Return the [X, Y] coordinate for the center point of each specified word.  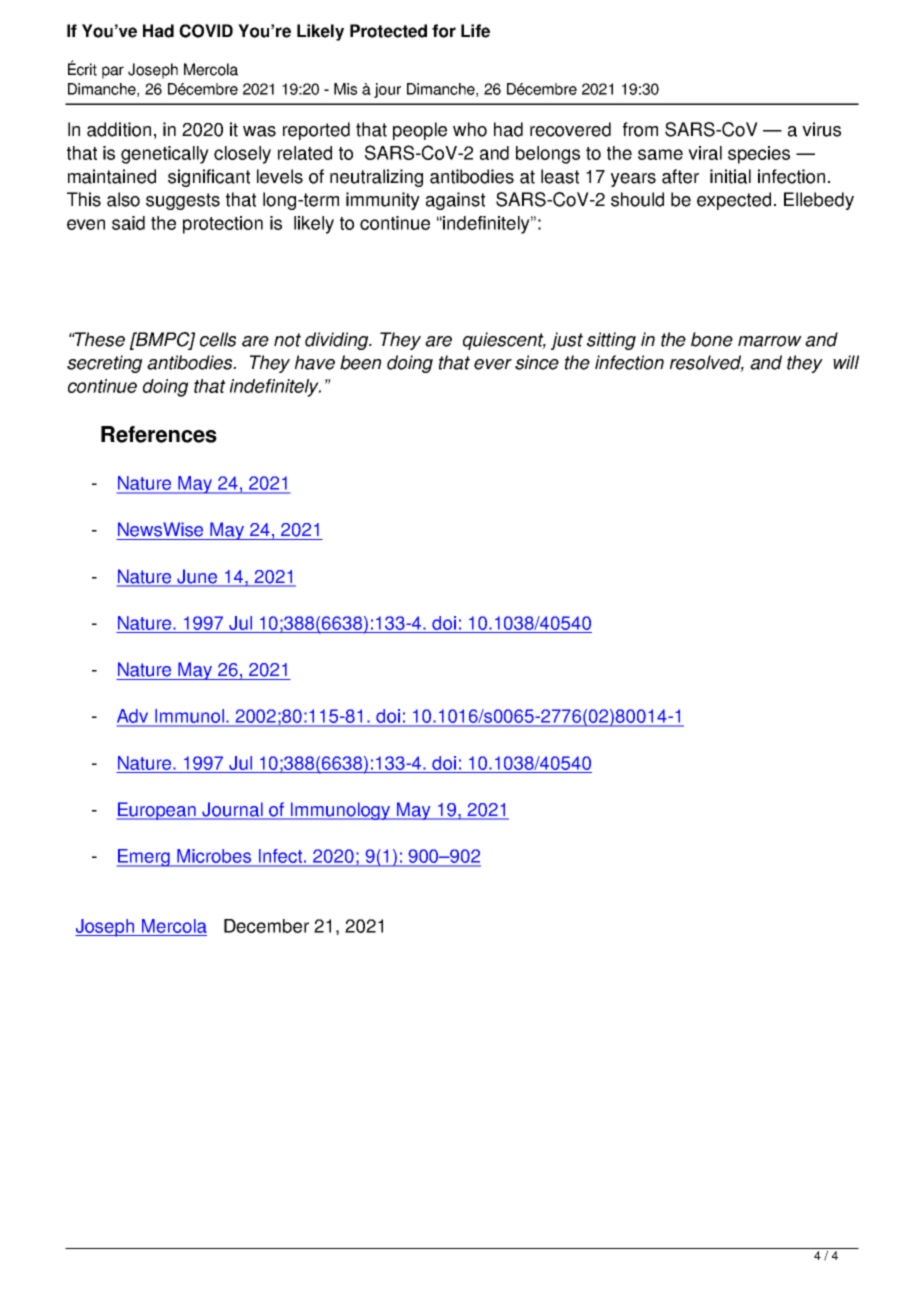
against [455, 201]
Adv [134, 717]
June [197, 577]
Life [475, 31]
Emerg [145, 858]
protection [223, 225]
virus [821, 129]
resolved [707, 363]
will [846, 362]
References [159, 434]
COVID [206, 31]
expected [734, 201]
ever [493, 364]
